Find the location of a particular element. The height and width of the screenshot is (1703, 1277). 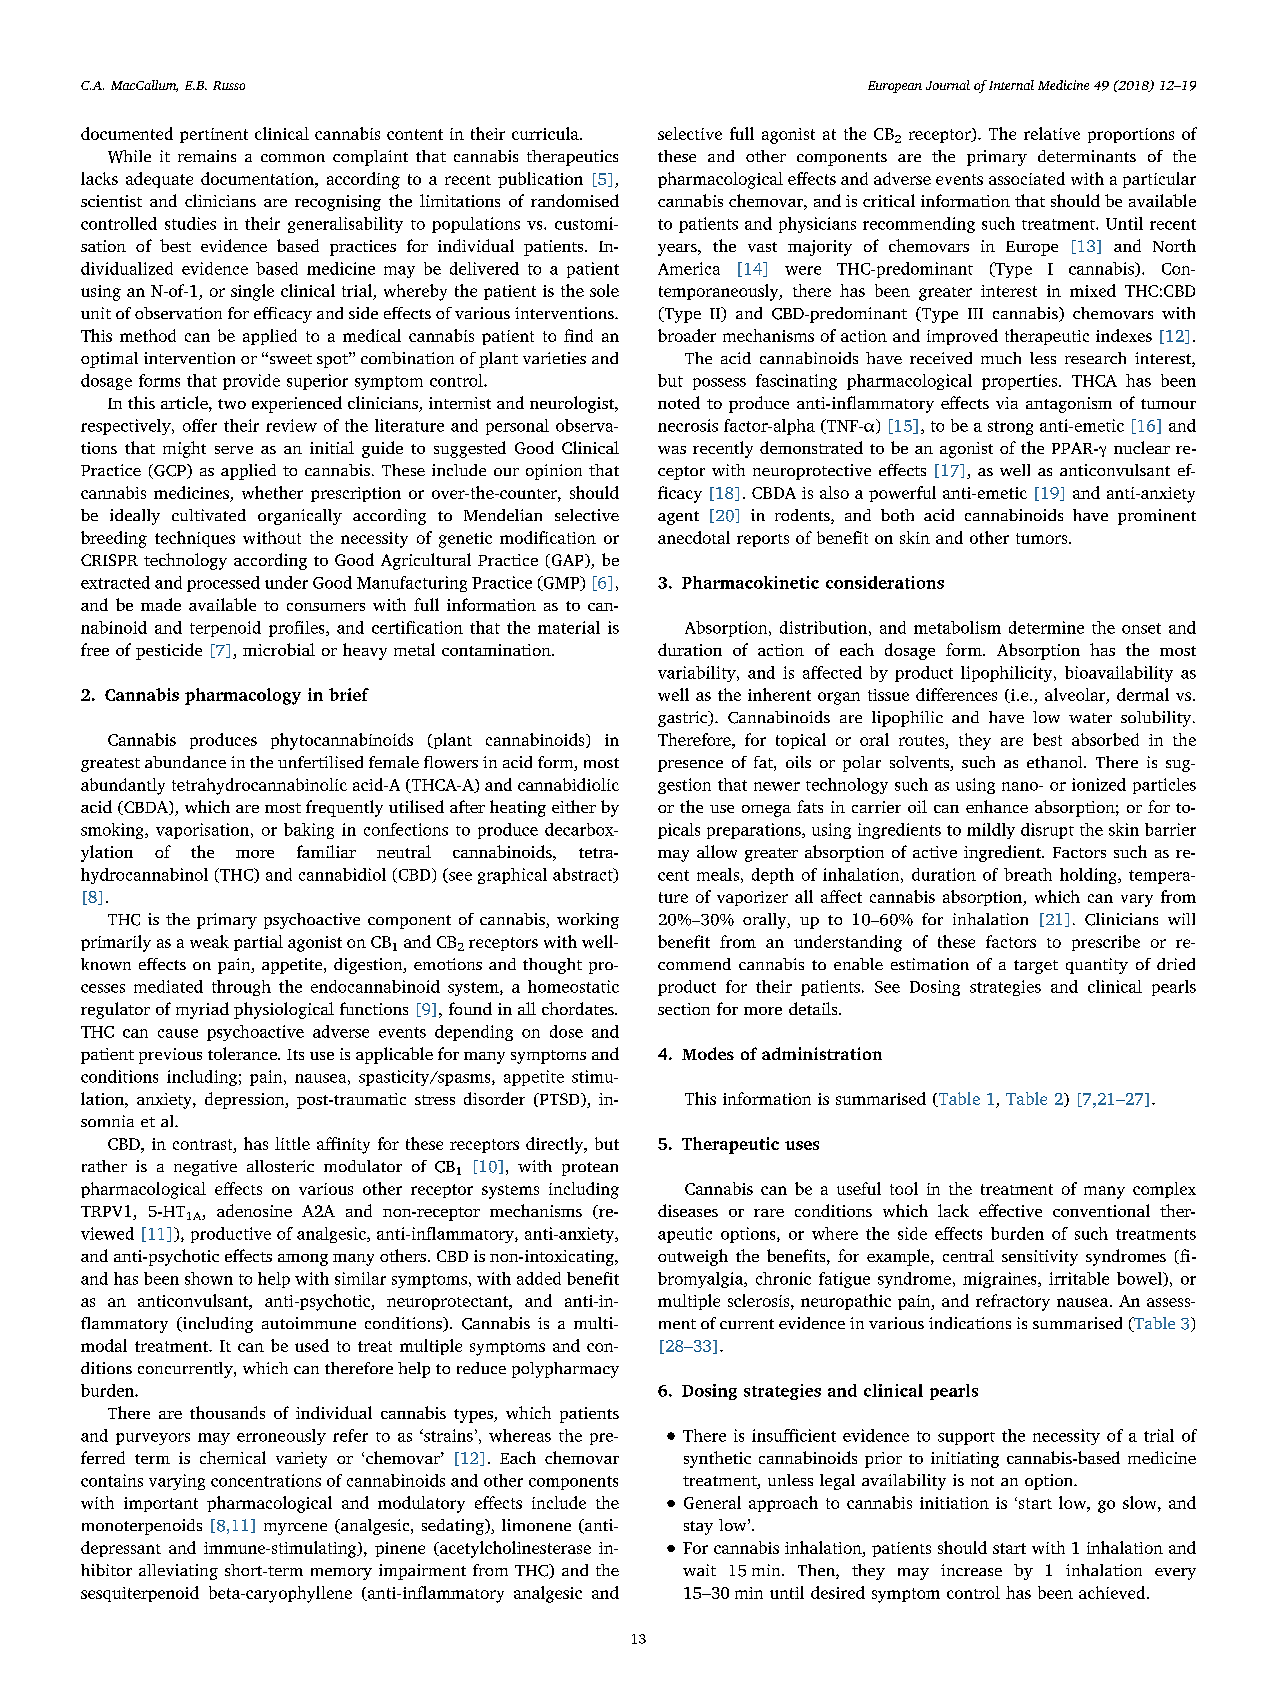

baking is located at coordinates (309, 831).
